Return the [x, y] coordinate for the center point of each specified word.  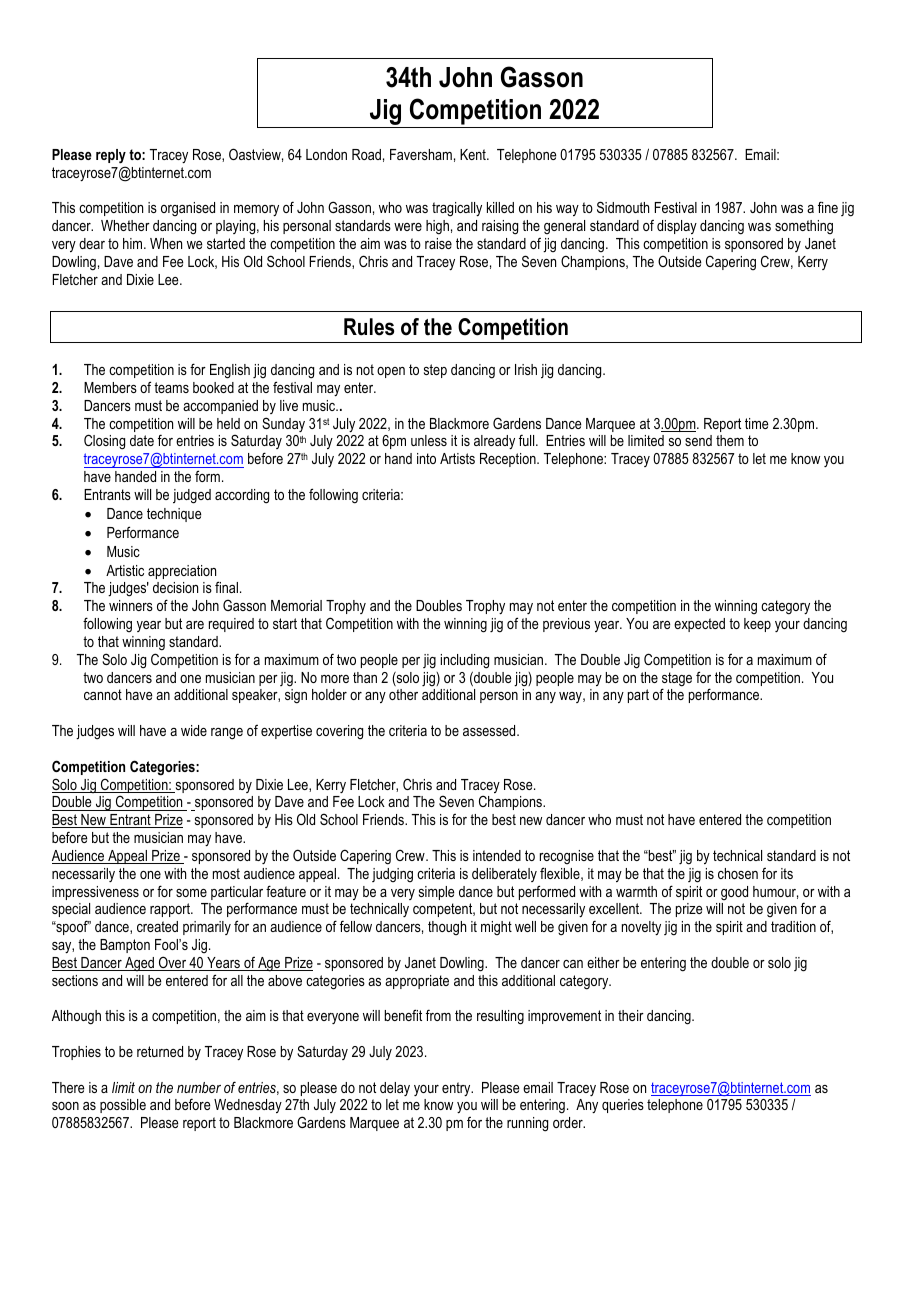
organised [188, 209]
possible [123, 1106]
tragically [457, 209]
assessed [490, 730]
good [734, 893]
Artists [457, 458]
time [757, 423]
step [435, 371]
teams [171, 387]
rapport [171, 910]
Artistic [125, 570]
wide [194, 730]
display [677, 227]
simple [437, 893]
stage [677, 680]
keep [757, 625]
